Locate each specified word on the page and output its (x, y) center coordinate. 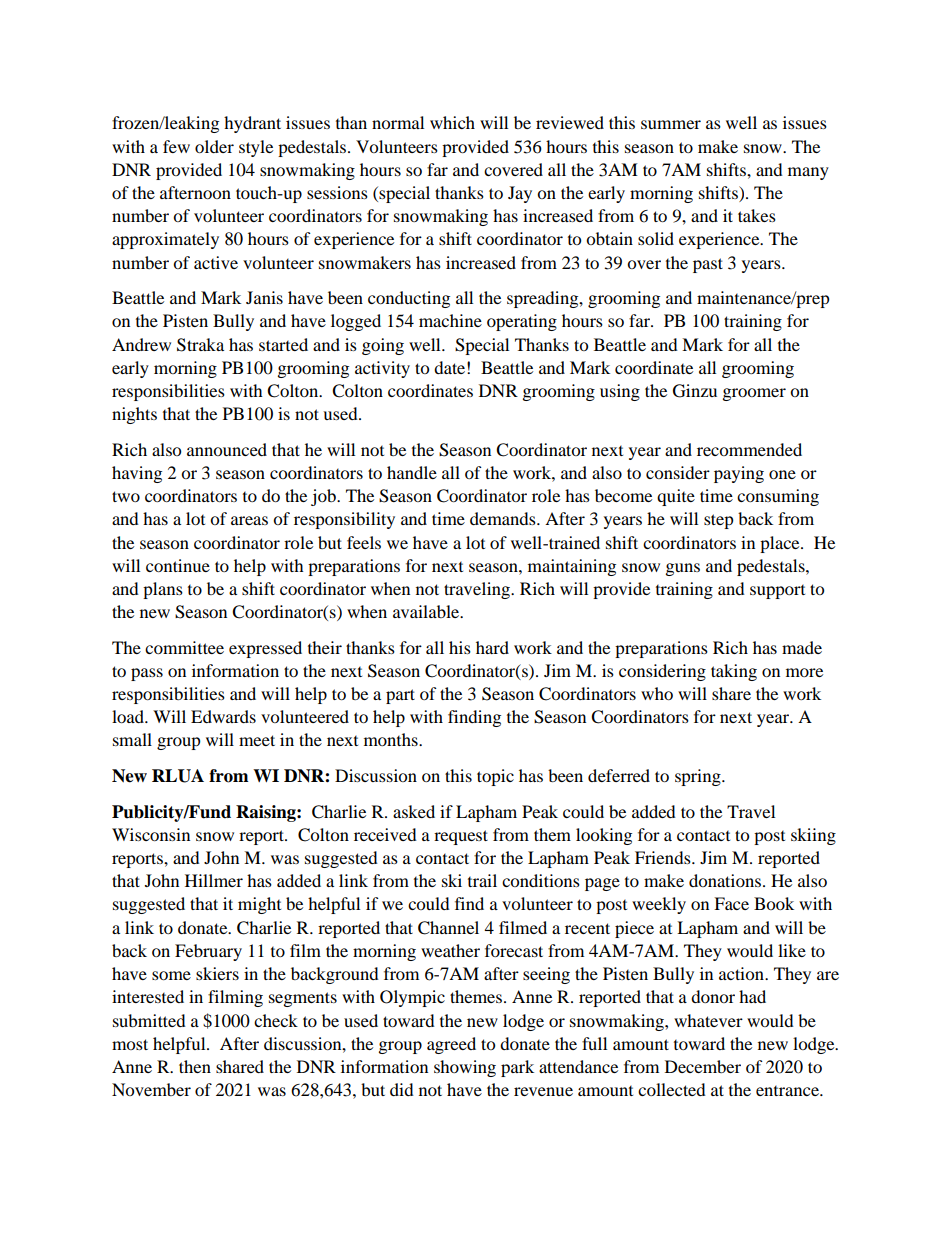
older (214, 146)
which (452, 122)
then (195, 1066)
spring (699, 777)
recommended (749, 449)
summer (671, 124)
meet (257, 740)
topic (495, 777)
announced (227, 449)
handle (412, 472)
